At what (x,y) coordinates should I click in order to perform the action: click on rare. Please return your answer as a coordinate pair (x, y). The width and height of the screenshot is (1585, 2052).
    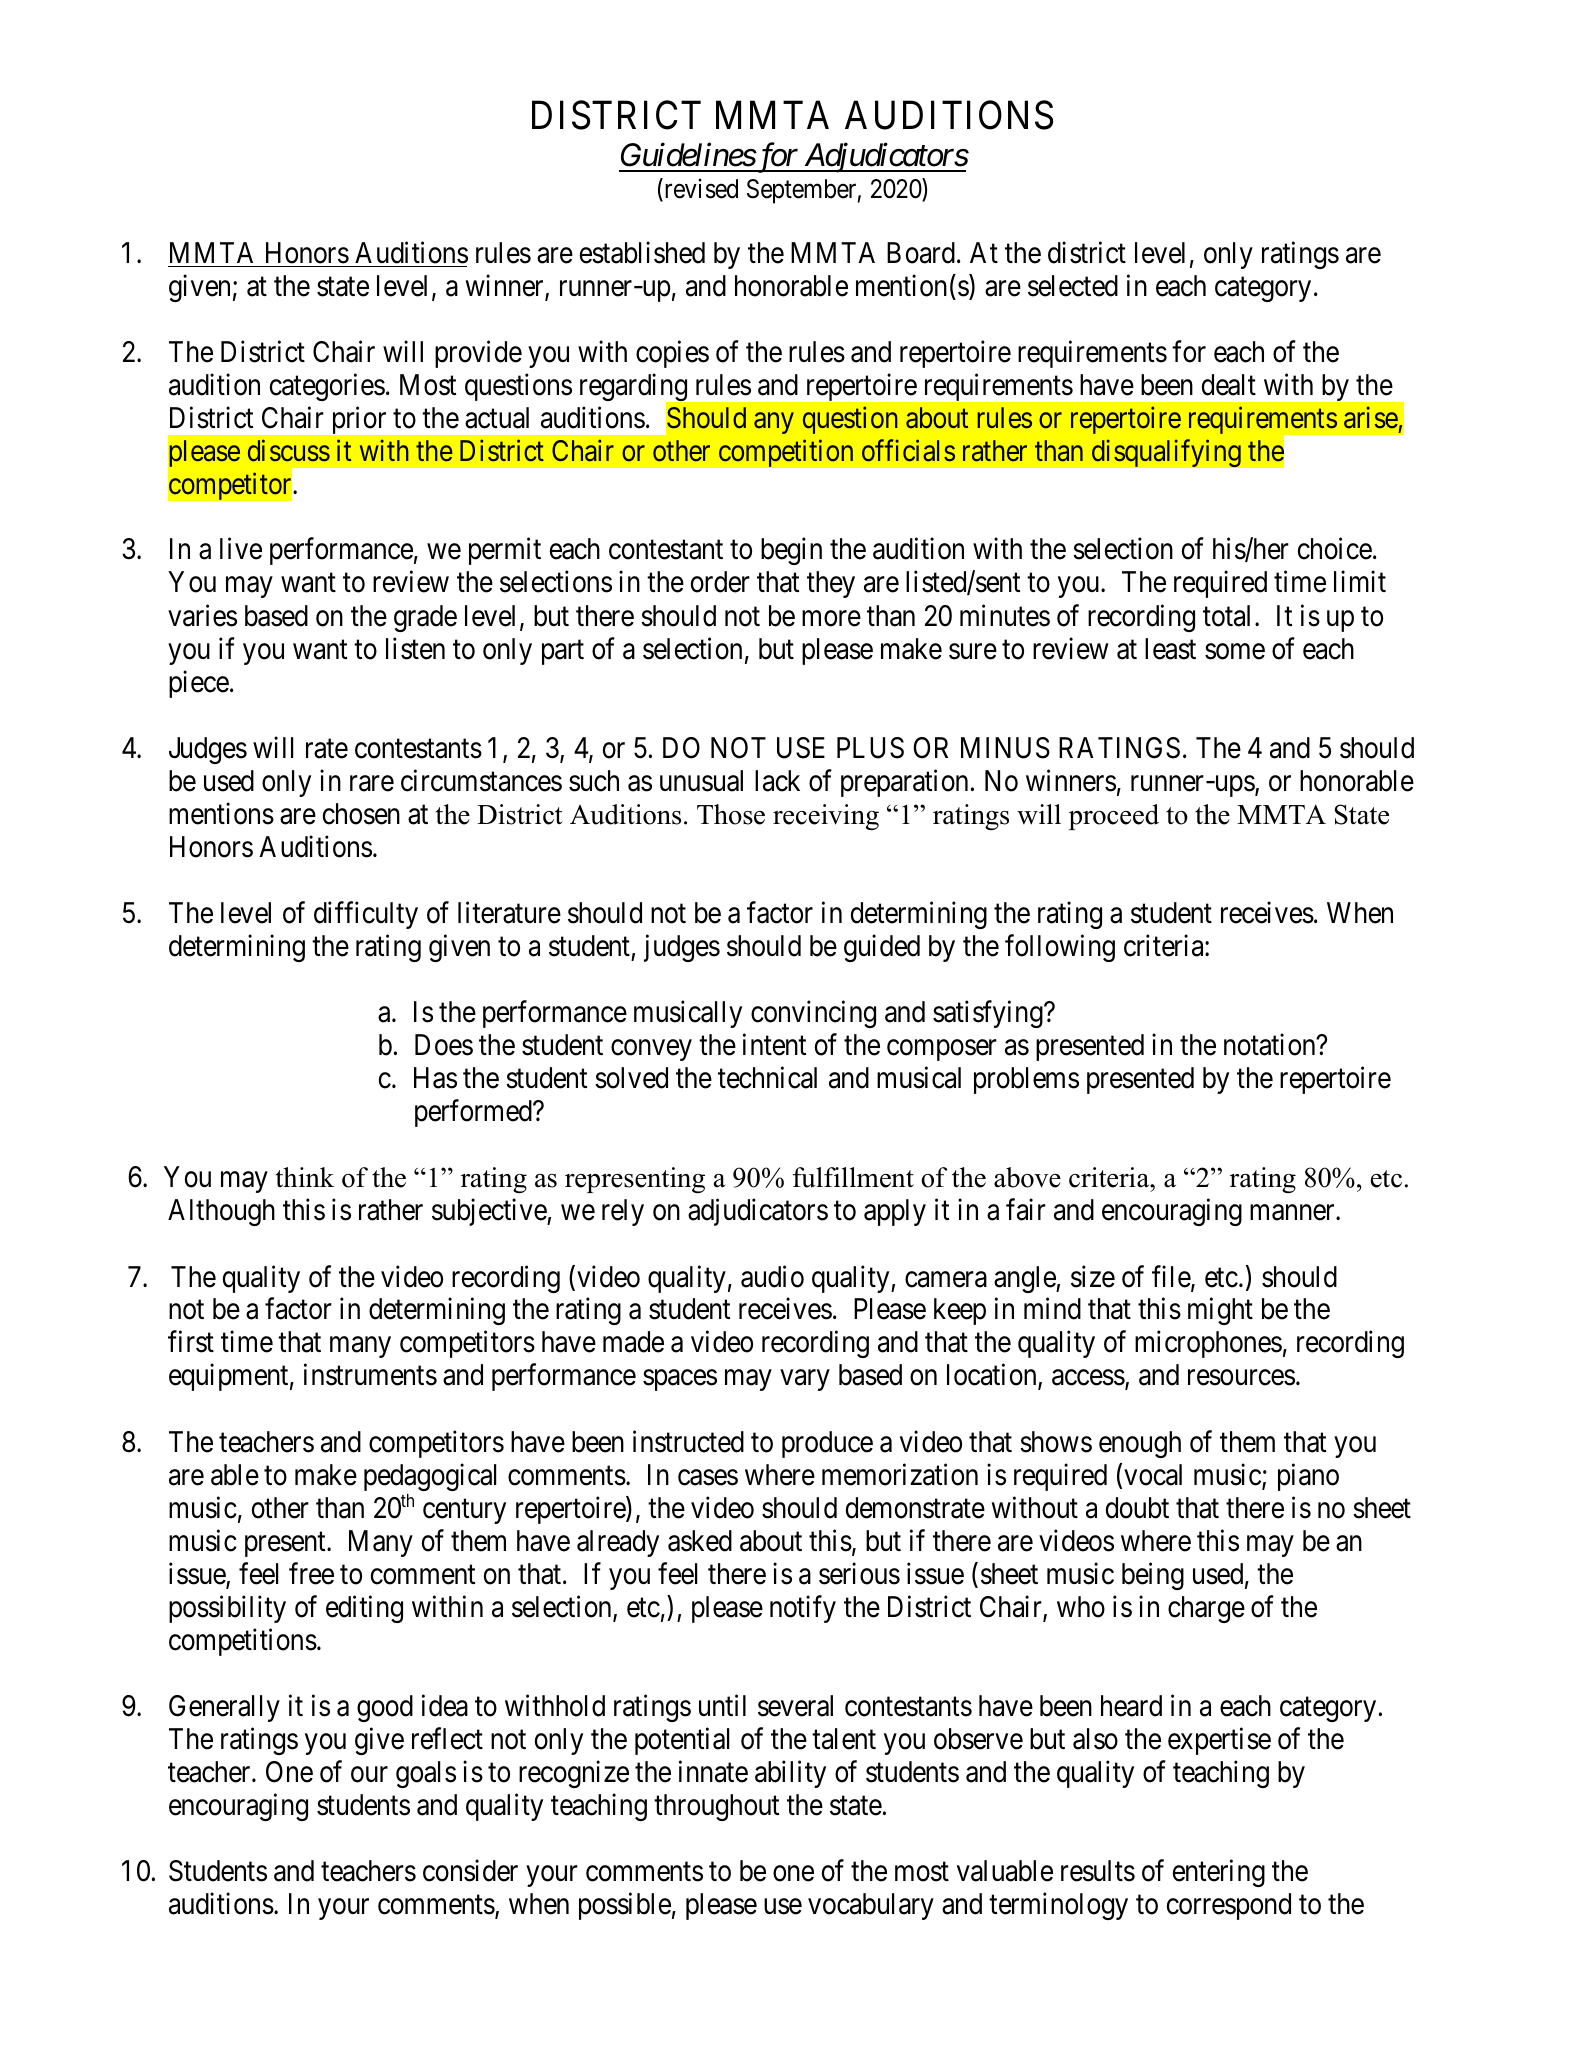
    Looking at the image, I should click on (372, 784).
